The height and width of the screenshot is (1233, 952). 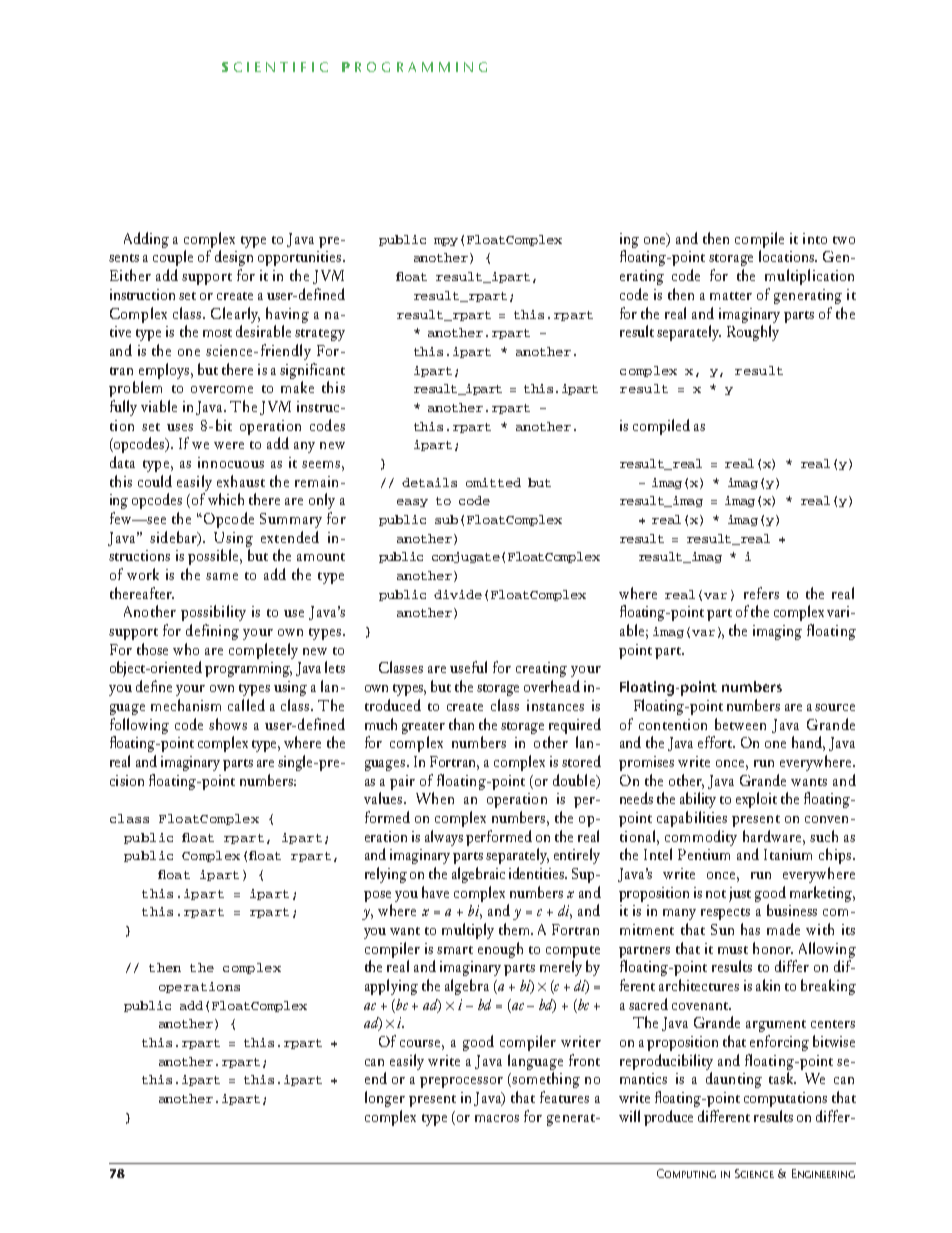 I want to click on task, so click(x=782, y=1078).
